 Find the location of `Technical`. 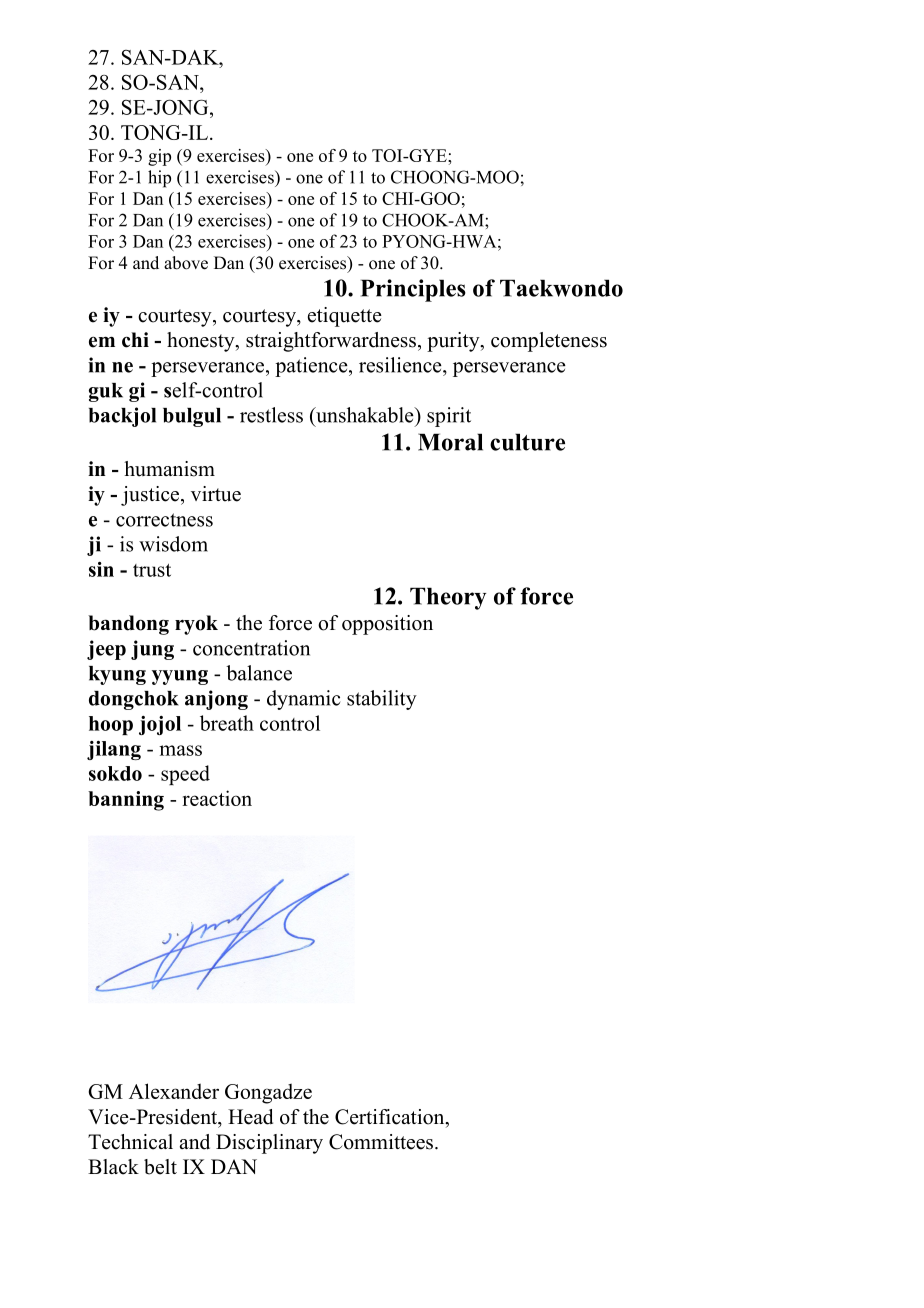

Technical is located at coordinates (130, 1142).
